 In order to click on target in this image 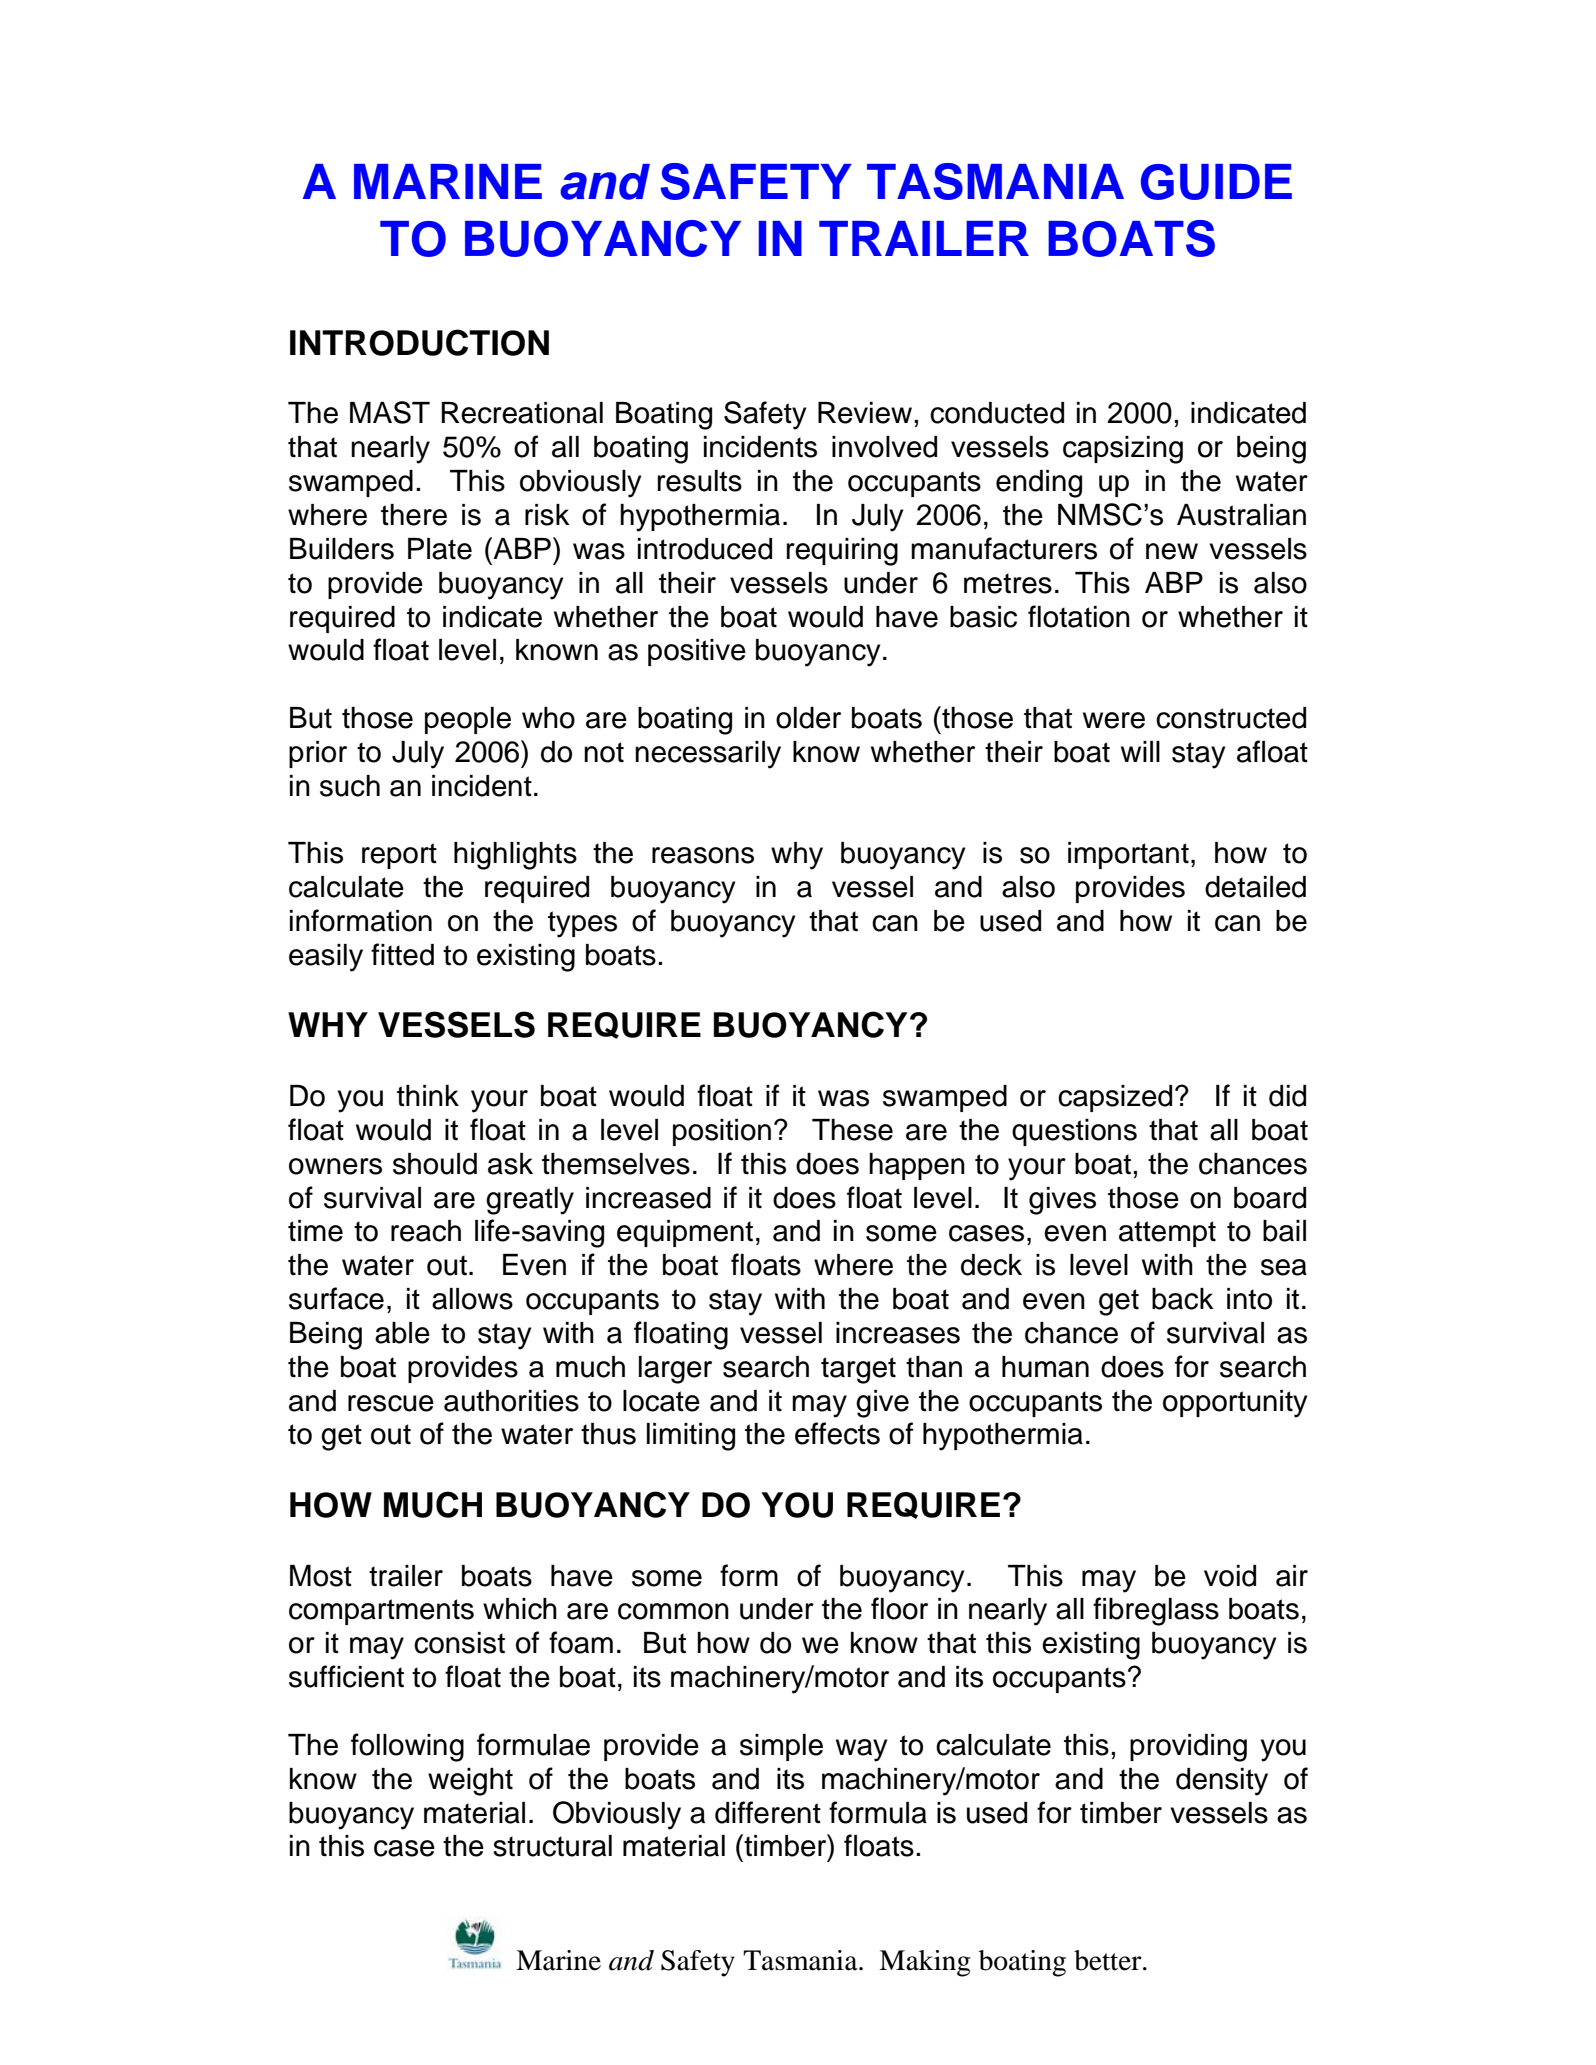, I will do `click(858, 1370)`.
